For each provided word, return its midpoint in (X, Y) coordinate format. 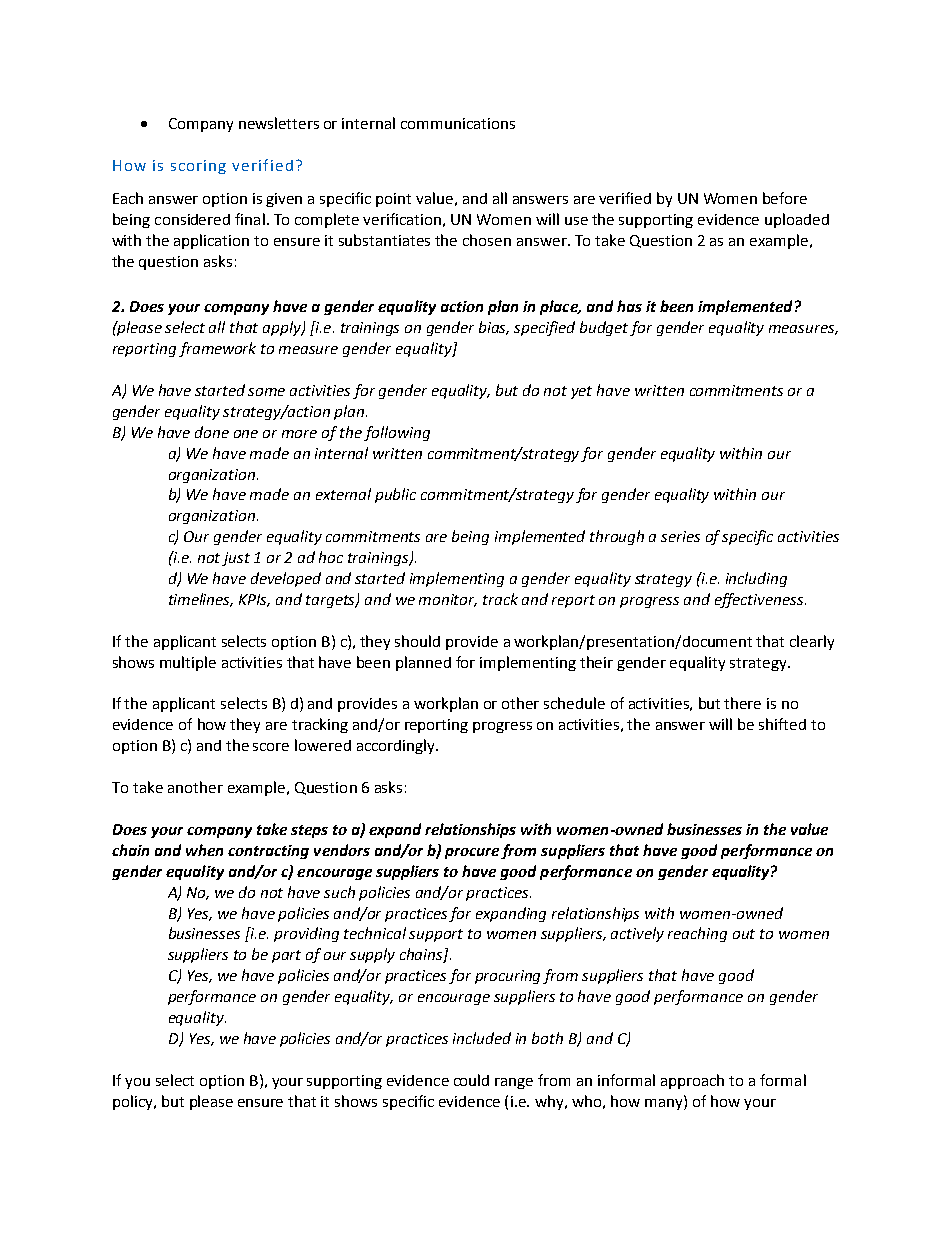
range (514, 1083)
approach (692, 1081)
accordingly (397, 746)
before (785, 198)
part (286, 956)
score (271, 747)
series (680, 536)
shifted (782, 724)
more (299, 434)
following (397, 433)
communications (458, 123)
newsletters (279, 123)
